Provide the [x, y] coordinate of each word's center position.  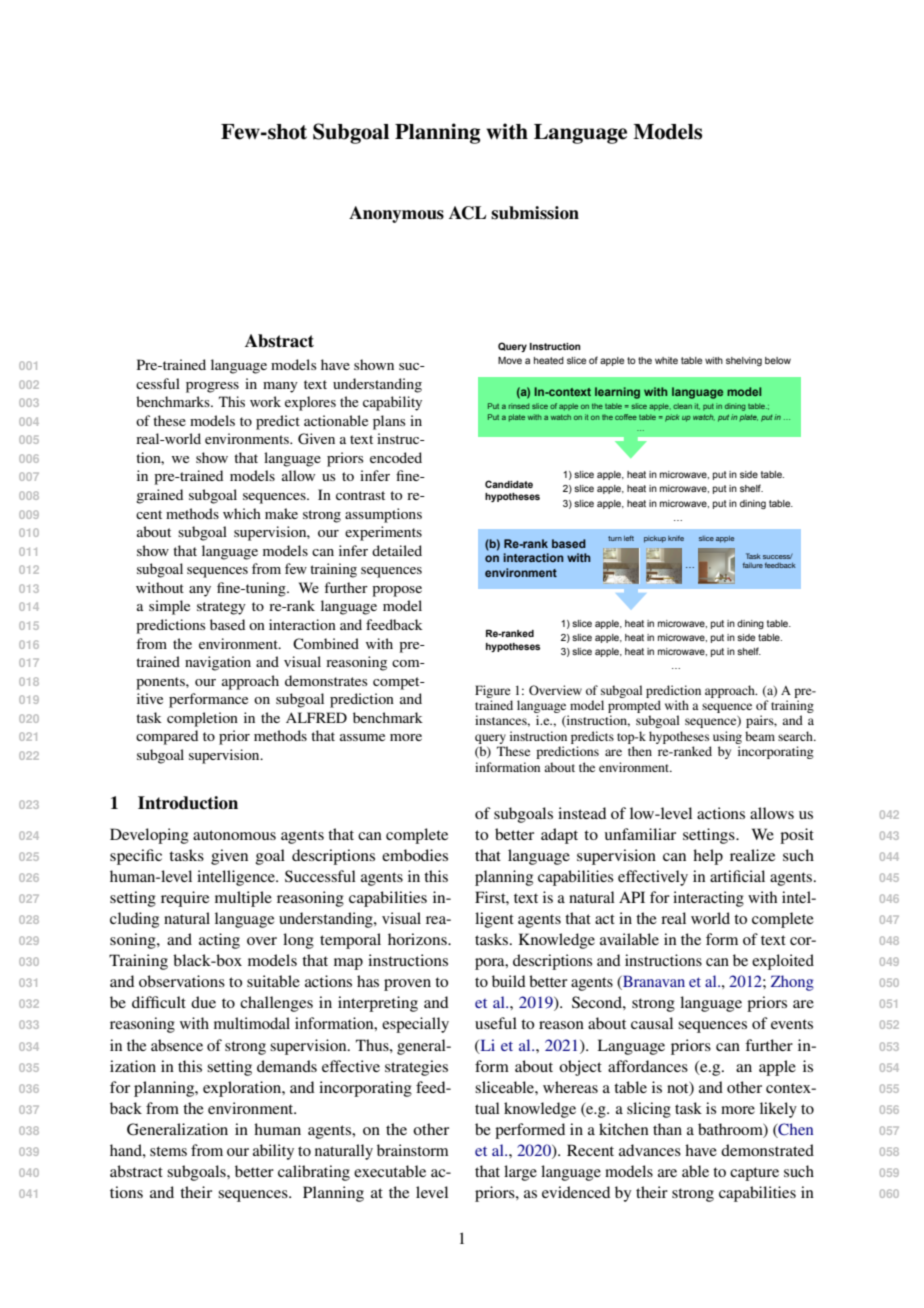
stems [168, 1151]
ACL [467, 213]
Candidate [509, 484]
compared [167, 737]
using [727, 737]
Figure [493, 691]
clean [682, 406]
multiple [243, 899]
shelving [744, 361]
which [242, 513]
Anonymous [396, 214]
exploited [783, 962]
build [509, 981]
